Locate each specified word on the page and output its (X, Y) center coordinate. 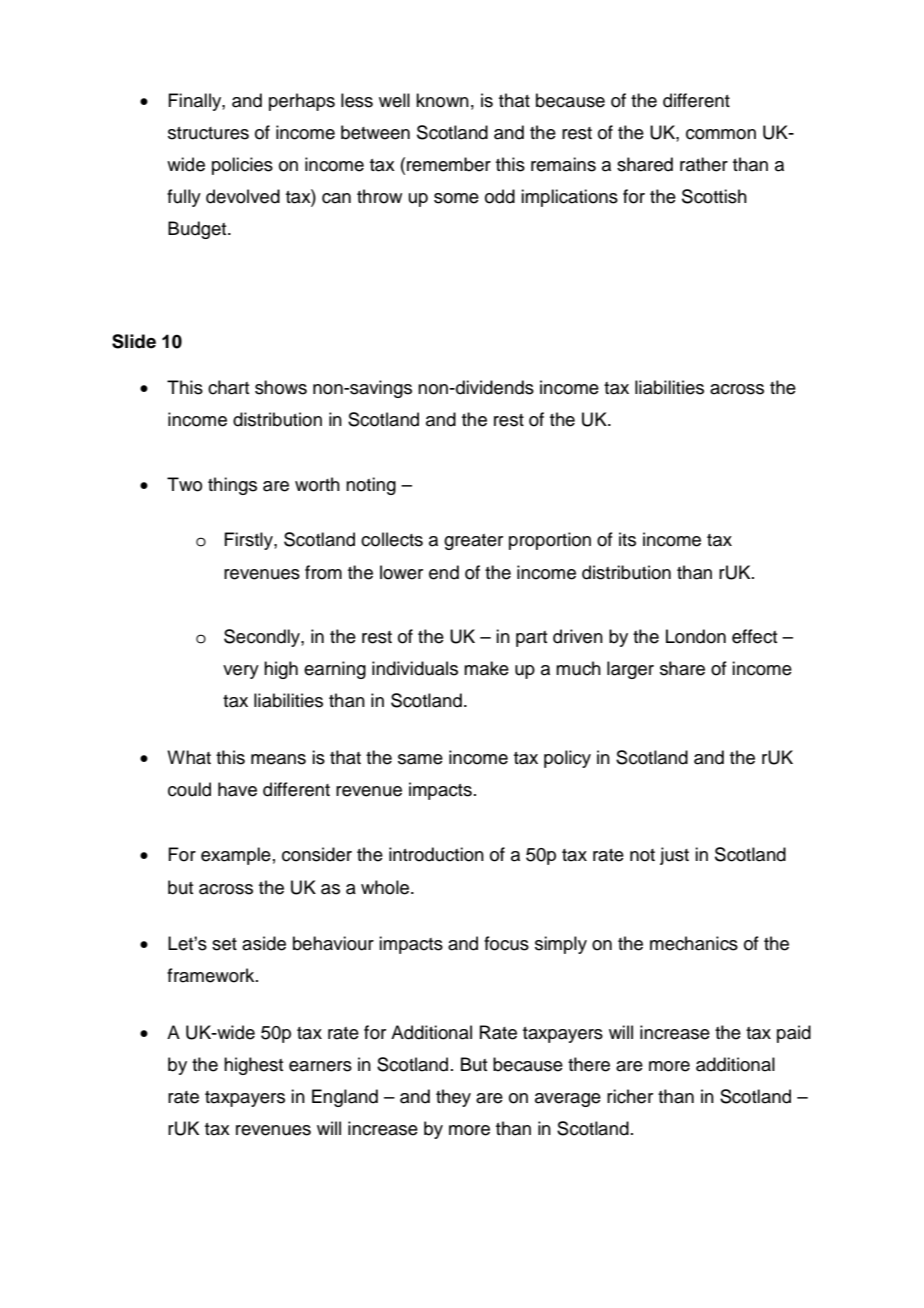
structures (208, 133)
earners (320, 1066)
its (627, 539)
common (721, 134)
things (232, 486)
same (420, 759)
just (674, 856)
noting (371, 486)
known (442, 100)
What (189, 757)
